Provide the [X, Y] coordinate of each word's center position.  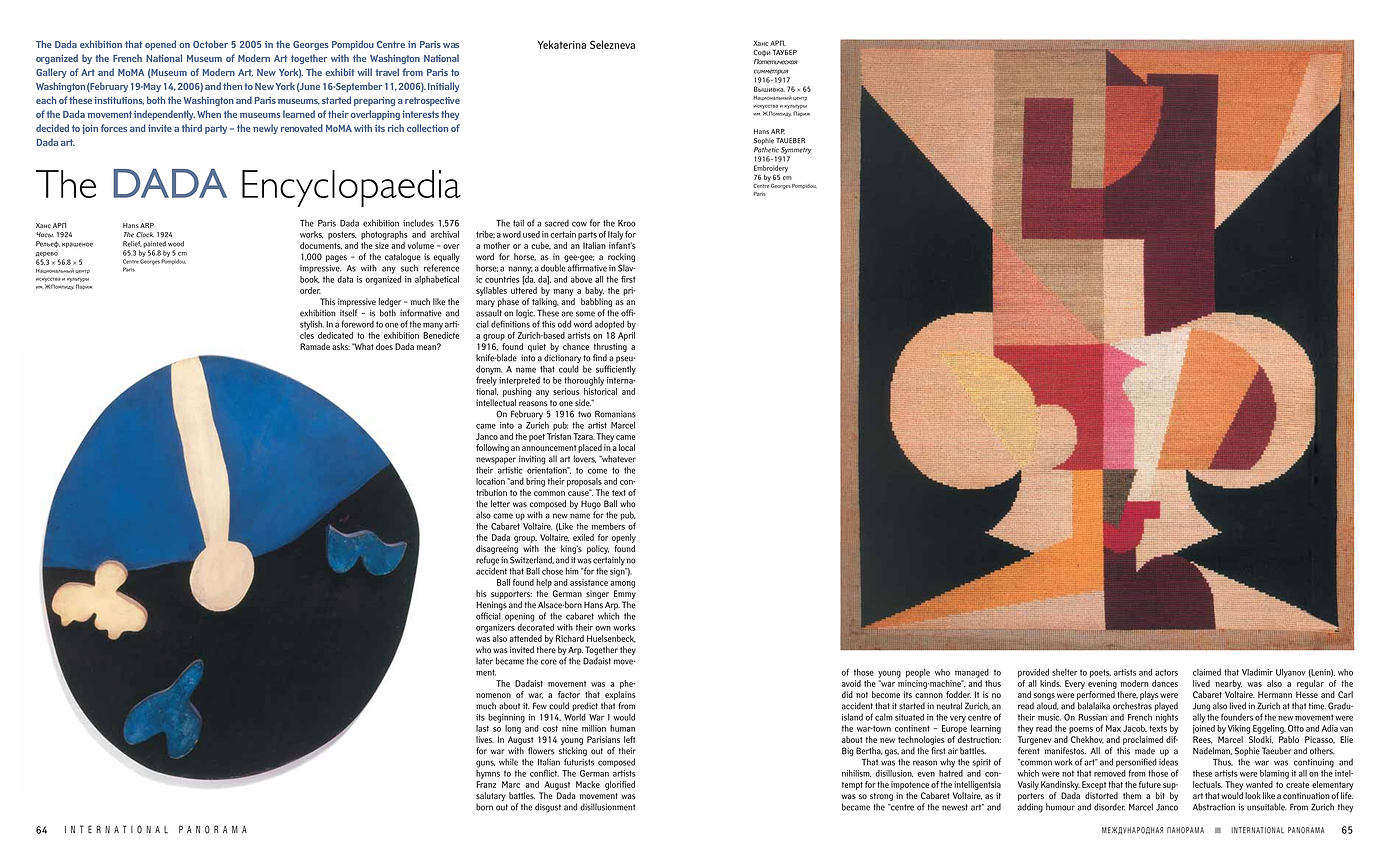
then [232, 86]
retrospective [432, 101]
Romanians [615, 414]
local [627, 447]
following [492, 448]
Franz [486, 784]
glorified [620, 785]
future [1150, 784]
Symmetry [796, 150]
